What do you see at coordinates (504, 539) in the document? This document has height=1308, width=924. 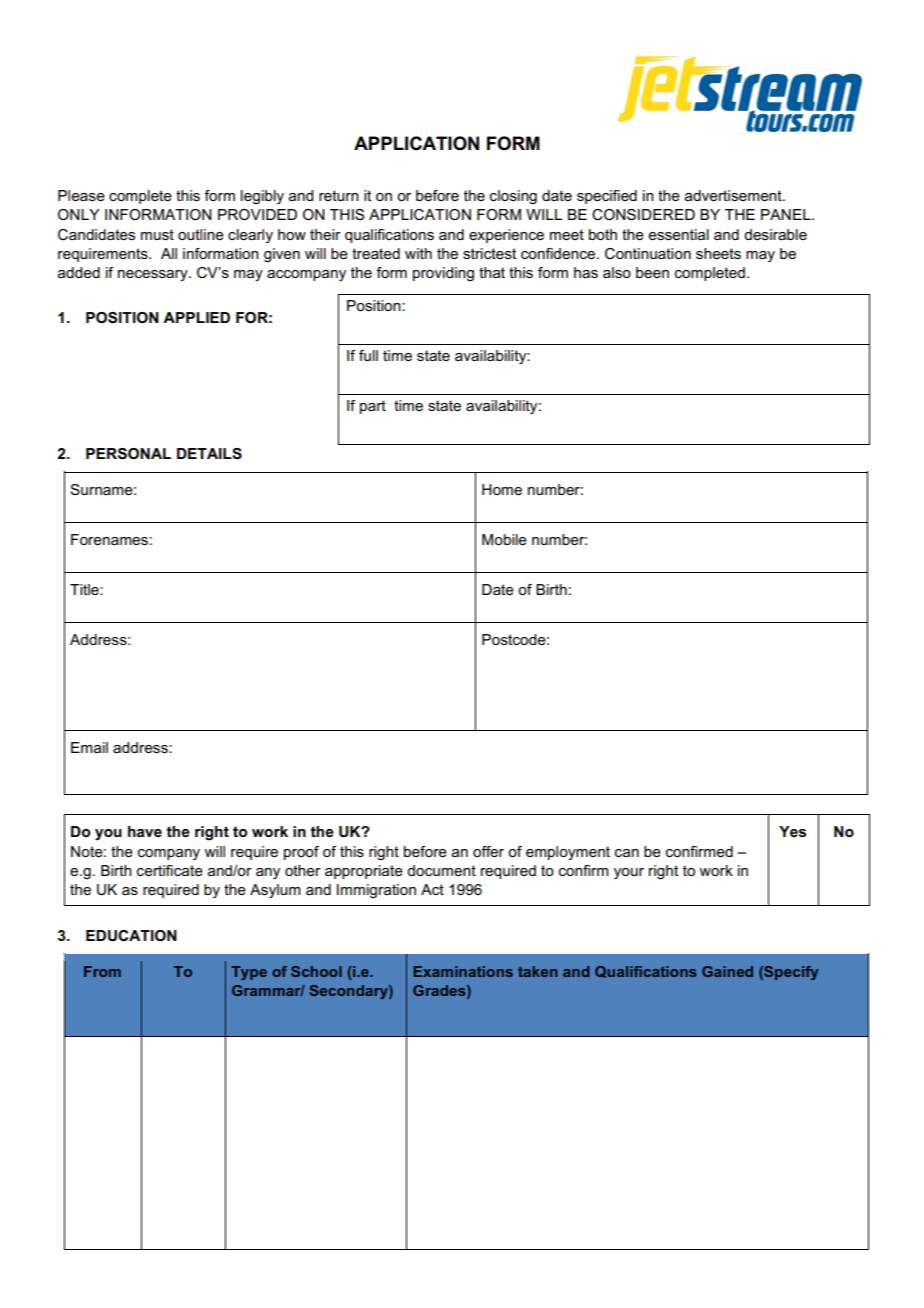 I see `Mobile` at bounding box center [504, 539].
